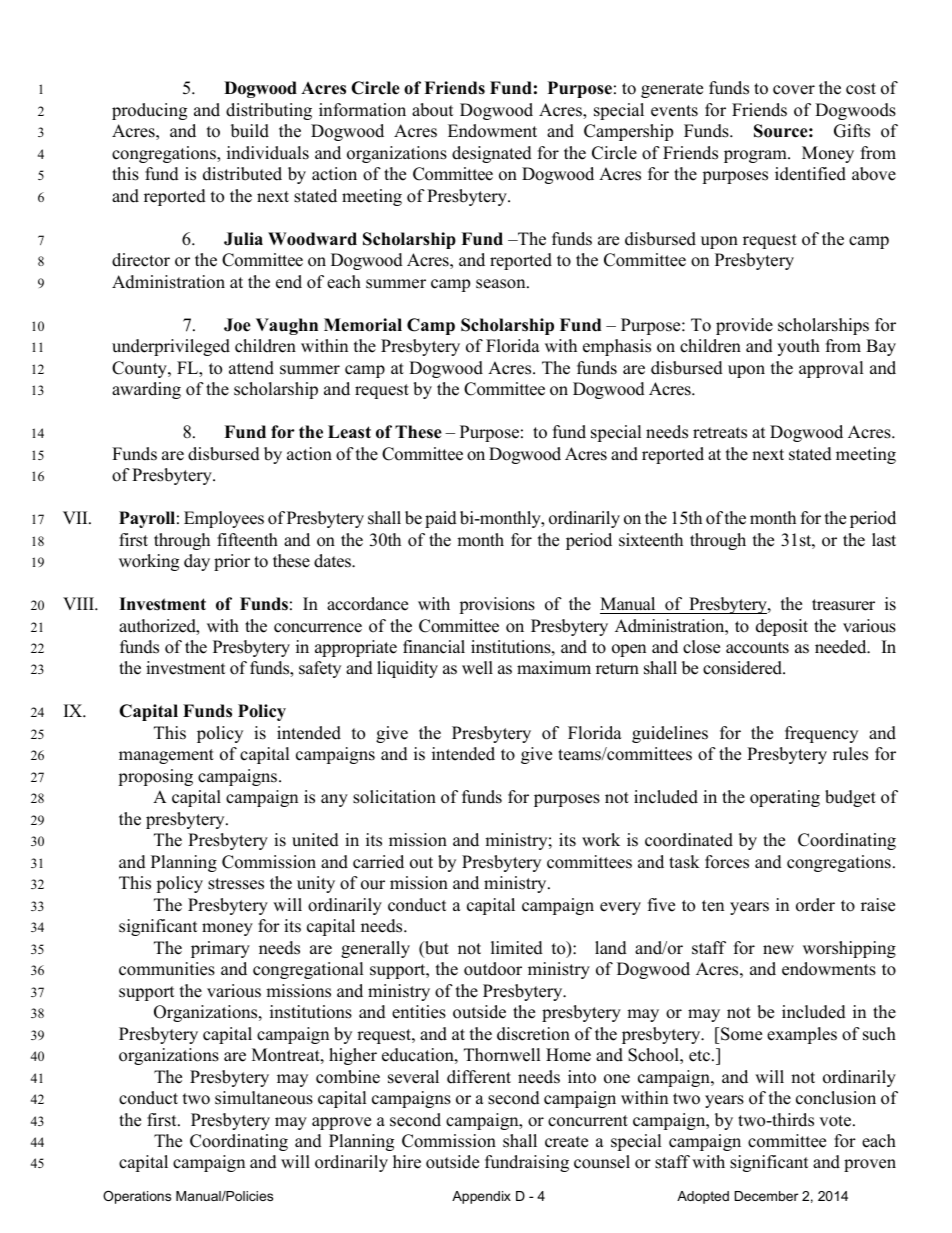  What do you see at coordinates (815, 905) in the screenshot?
I see `order` at bounding box center [815, 905].
